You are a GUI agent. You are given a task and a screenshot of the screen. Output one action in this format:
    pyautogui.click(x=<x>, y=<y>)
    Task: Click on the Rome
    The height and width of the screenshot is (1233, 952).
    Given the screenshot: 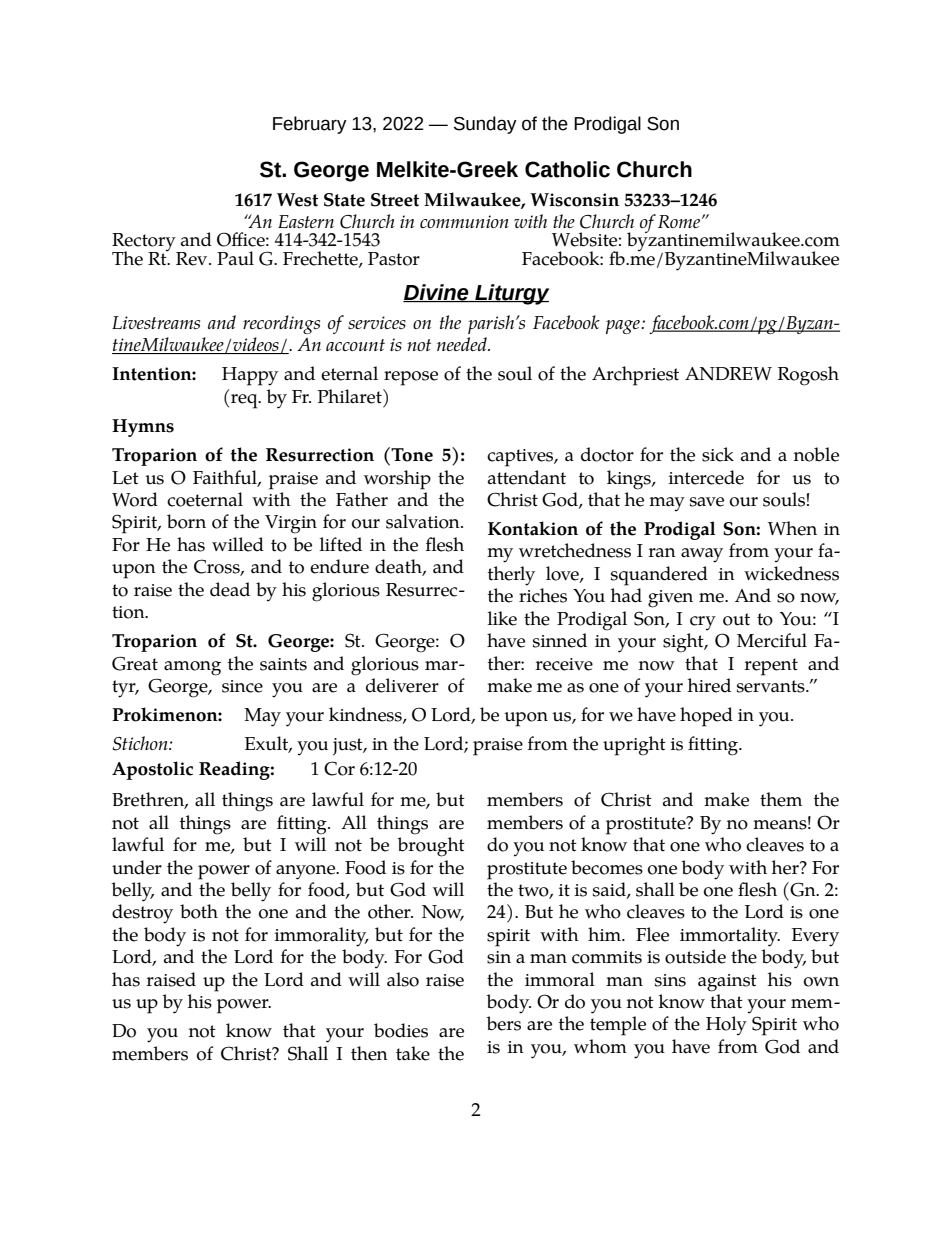 What is the action you would take?
    pyautogui.click(x=679, y=221)
